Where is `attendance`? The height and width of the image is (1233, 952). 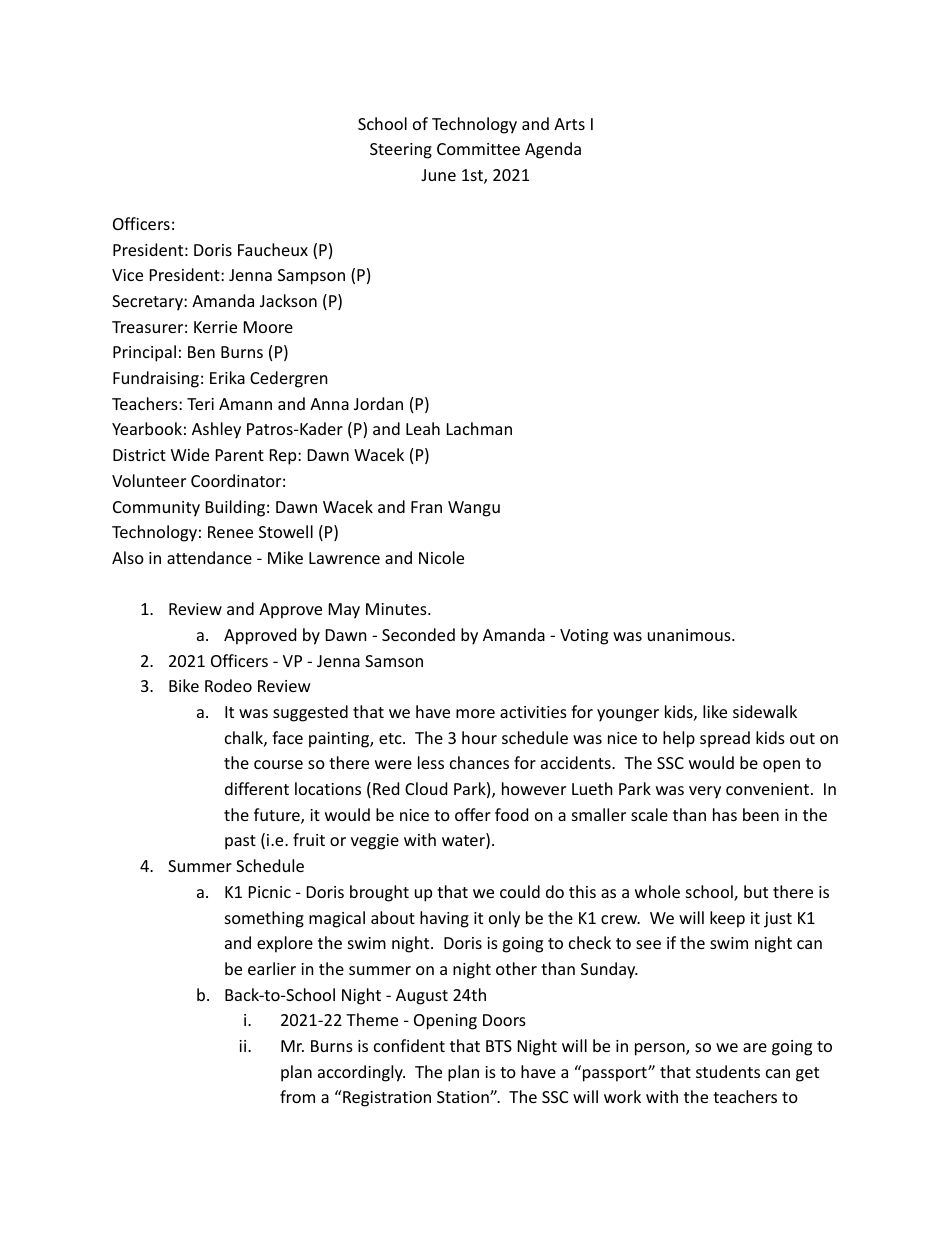
attendance is located at coordinates (209, 557).
